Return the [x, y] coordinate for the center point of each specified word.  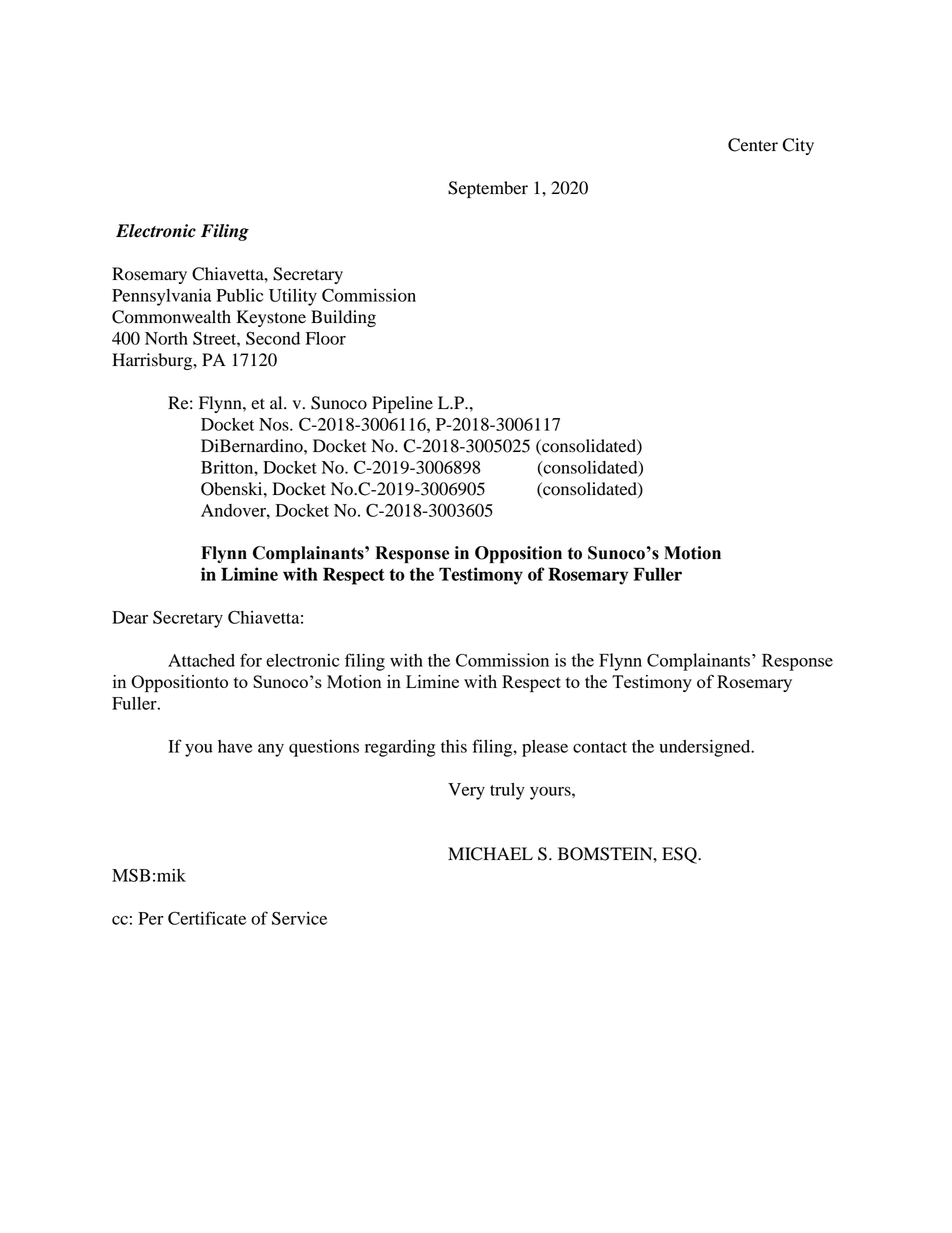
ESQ [680, 855]
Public [239, 295]
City [798, 146]
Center [753, 145]
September [488, 189]
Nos [275, 424]
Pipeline [402, 404]
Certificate [207, 918]
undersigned [706, 748]
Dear [130, 617]
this [454, 746]
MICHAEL [490, 854]
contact [600, 747]
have [235, 746]
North [166, 338]
